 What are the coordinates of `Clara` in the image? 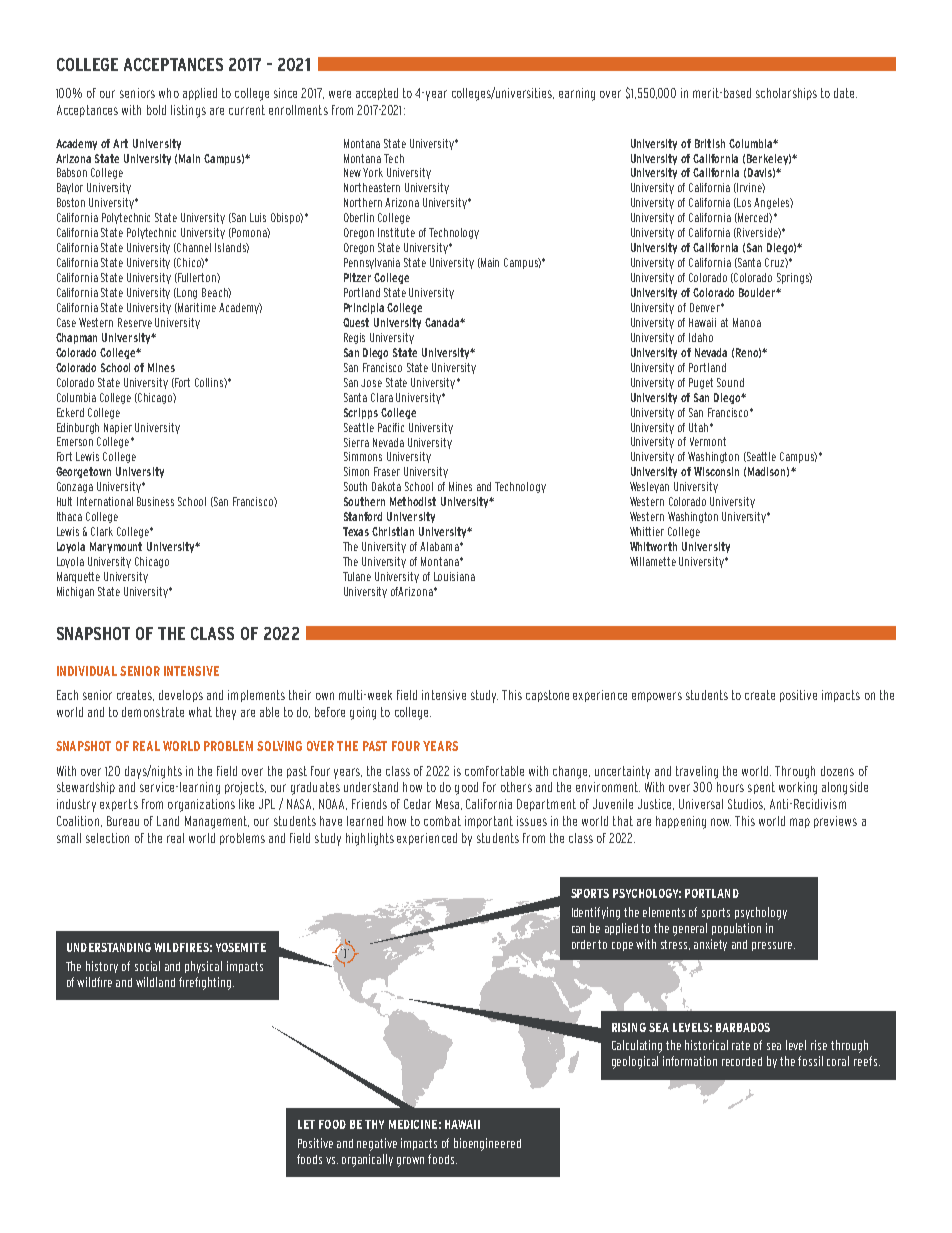 It's located at (382, 397).
